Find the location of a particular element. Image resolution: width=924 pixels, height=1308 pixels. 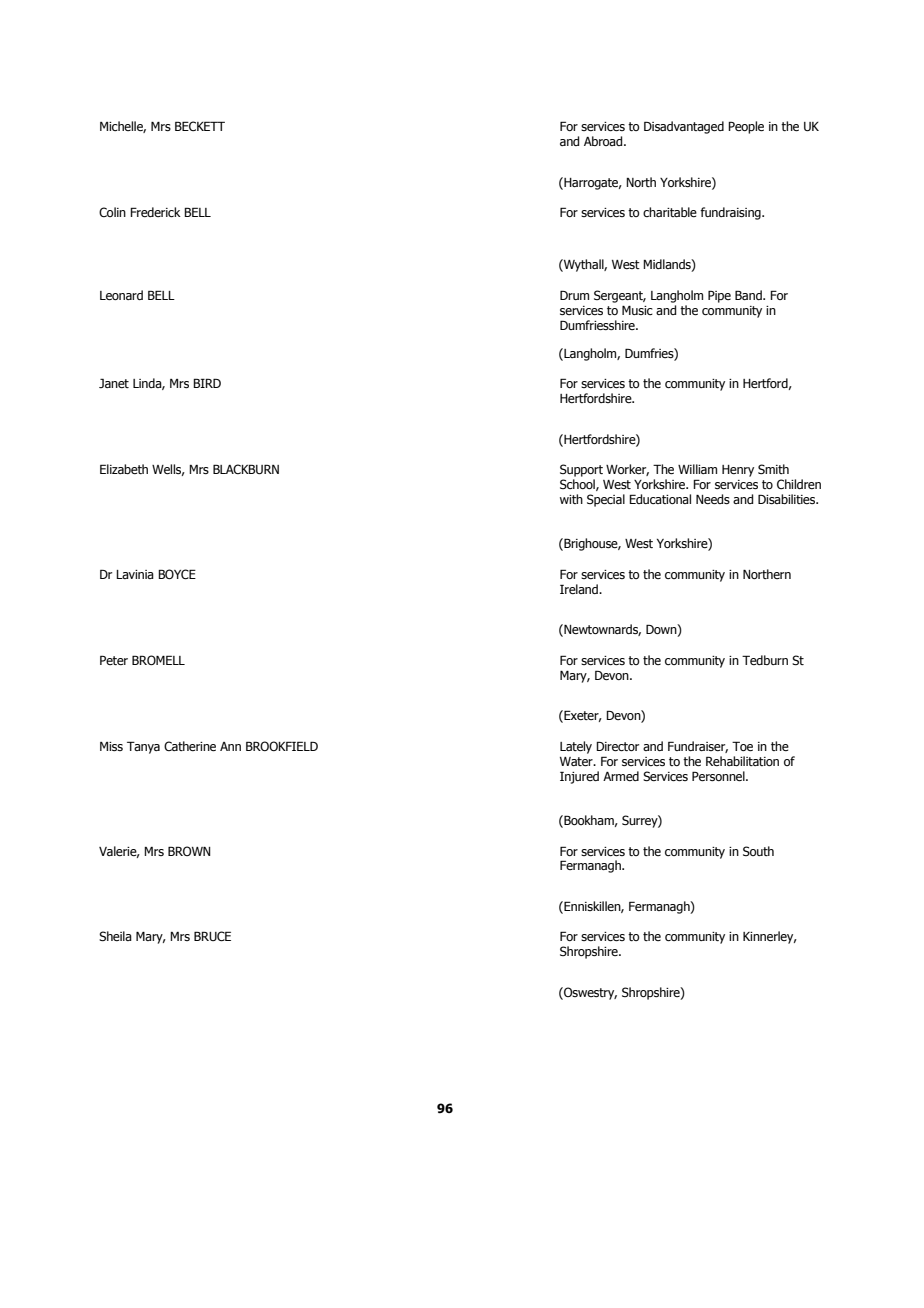

South is located at coordinates (758, 851).
